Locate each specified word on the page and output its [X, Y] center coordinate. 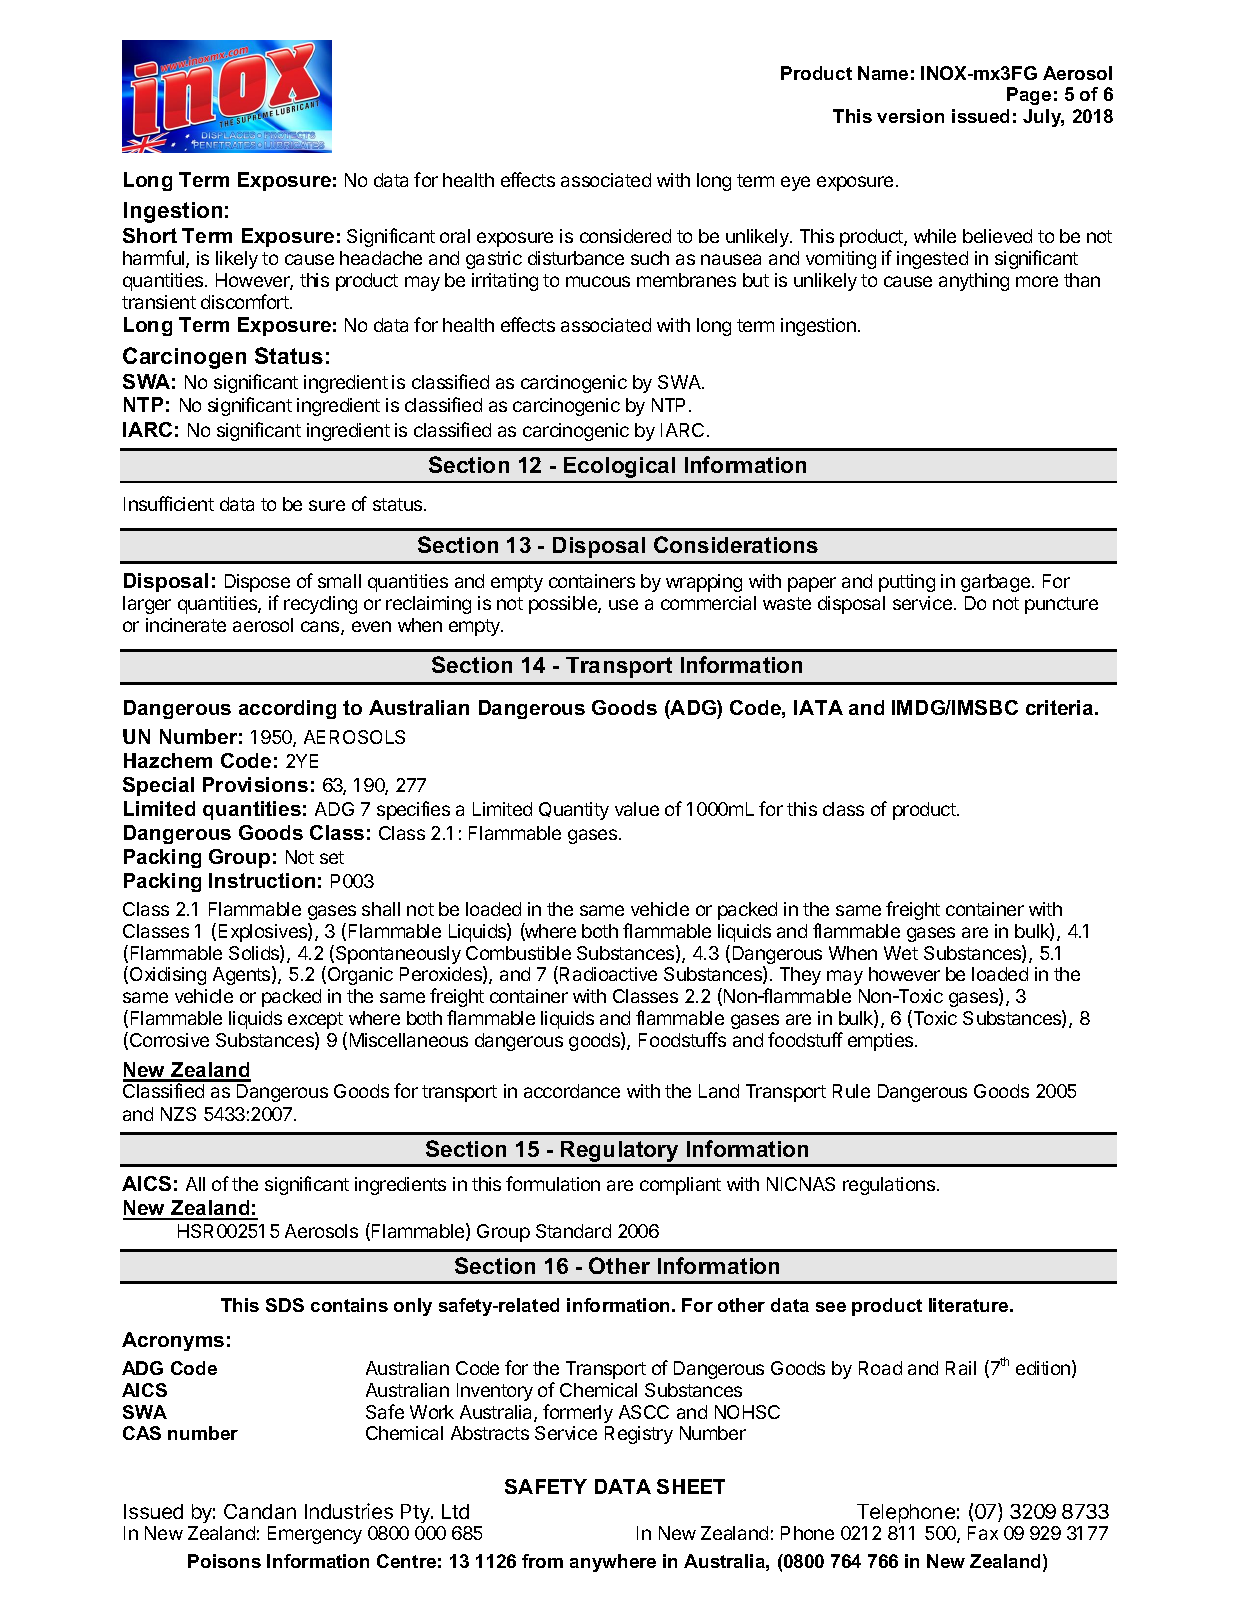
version [910, 116]
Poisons [224, 1561]
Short [150, 235]
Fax [983, 1533]
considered [625, 236]
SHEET [691, 1486]
